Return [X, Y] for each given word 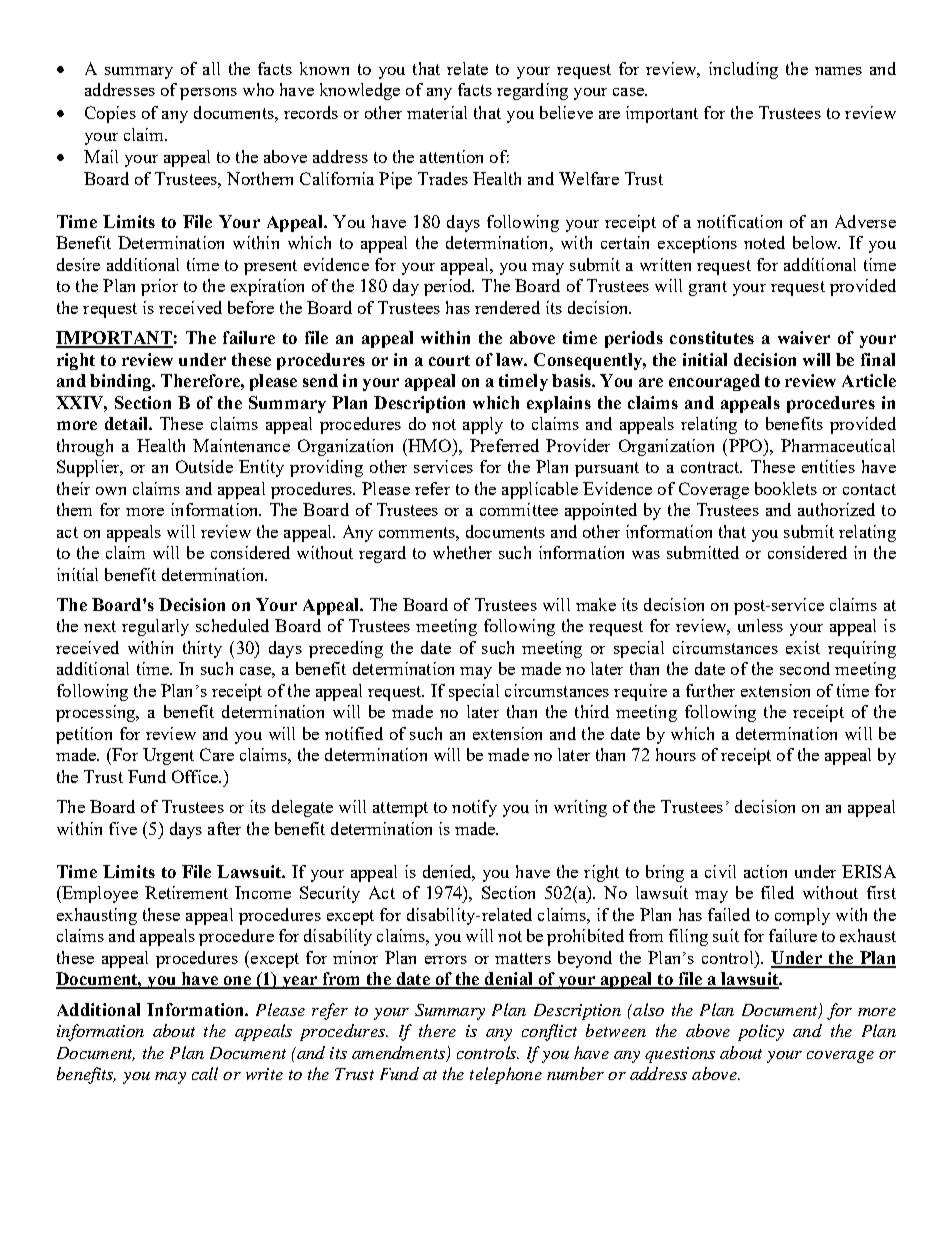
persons [208, 94]
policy [761, 1032]
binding [122, 382]
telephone [506, 1075]
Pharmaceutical [838, 445]
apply [483, 425]
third [592, 711]
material [437, 112]
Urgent [168, 756]
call [205, 1073]
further [710, 690]
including [743, 70]
